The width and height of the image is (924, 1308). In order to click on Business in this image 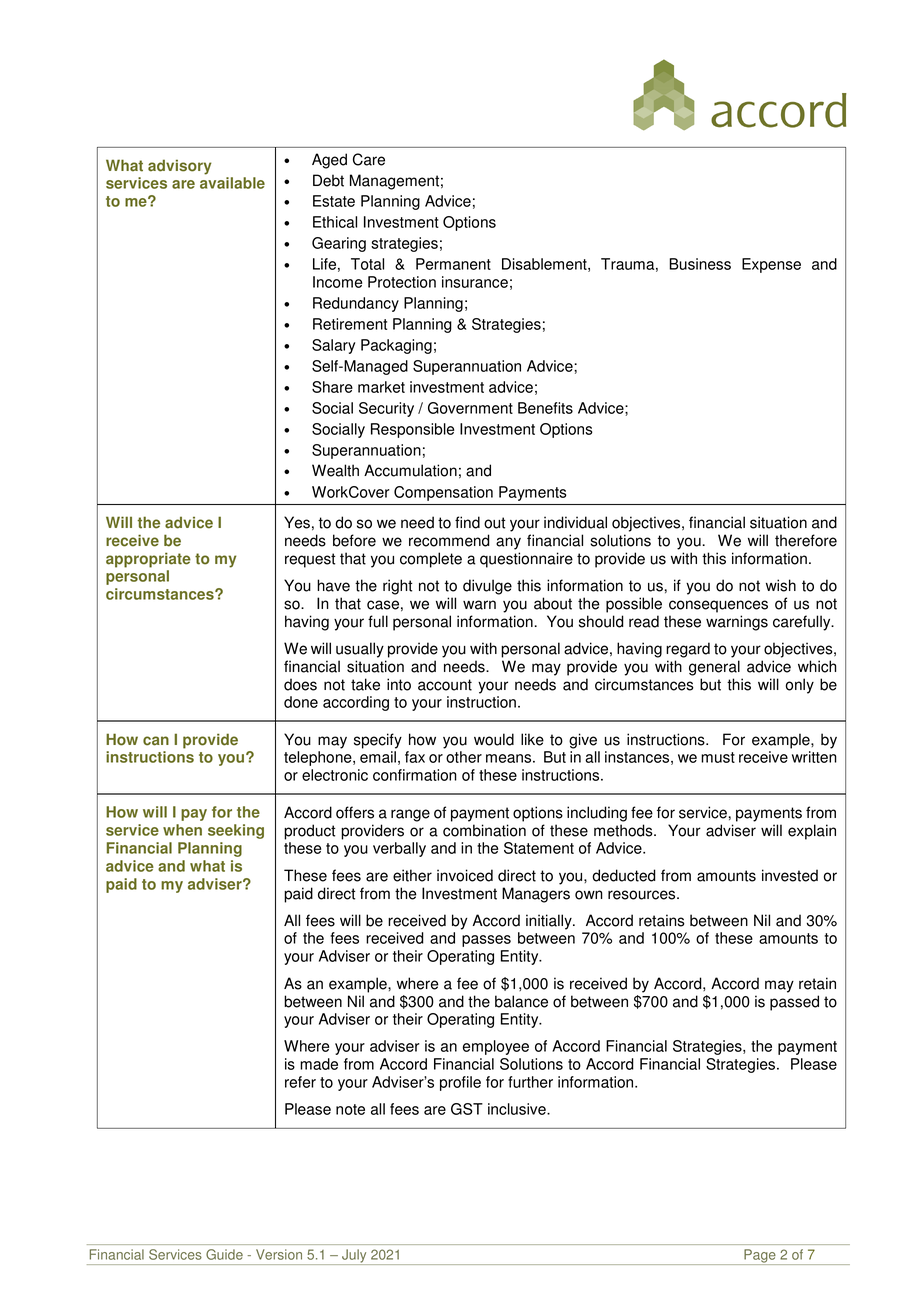, I will do `click(700, 264)`.
